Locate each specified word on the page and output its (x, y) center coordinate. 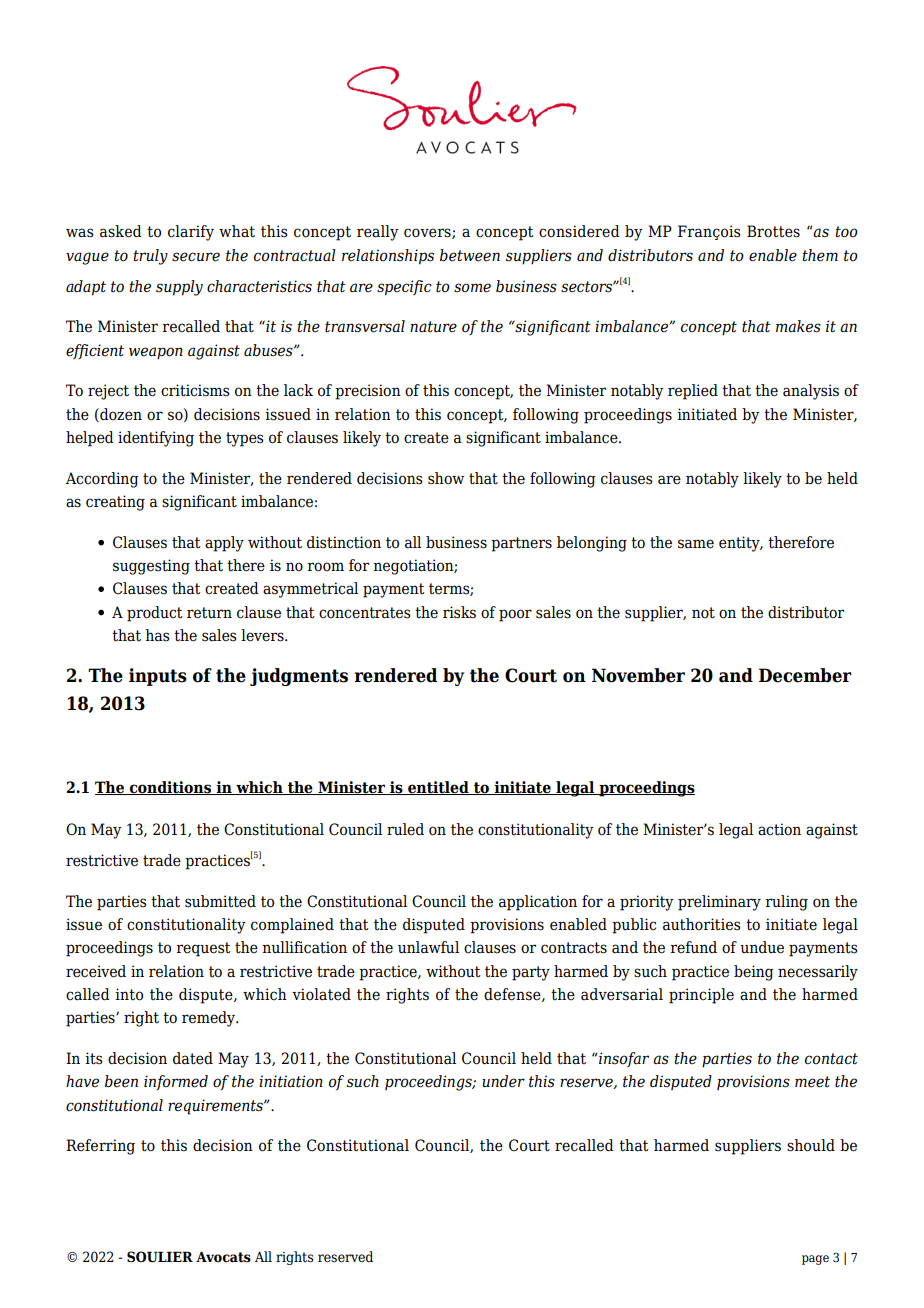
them (820, 255)
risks (459, 612)
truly (150, 257)
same (696, 544)
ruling (786, 903)
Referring (100, 1147)
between (470, 255)
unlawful (428, 947)
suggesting (151, 567)
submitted (220, 901)
